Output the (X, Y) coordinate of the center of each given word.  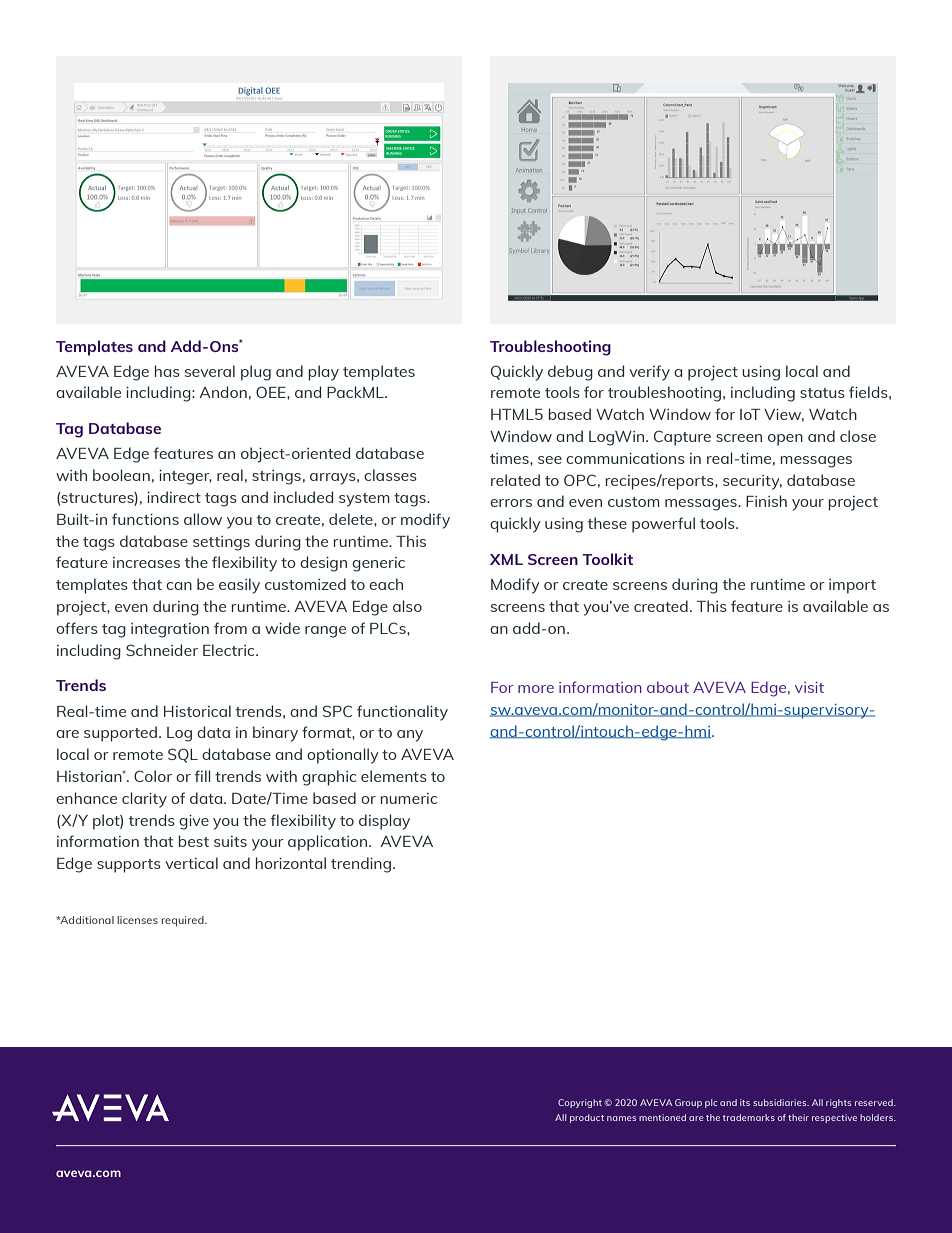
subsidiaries (781, 1102)
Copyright (580, 1103)
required (183, 921)
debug (570, 373)
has (167, 371)
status (822, 393)
